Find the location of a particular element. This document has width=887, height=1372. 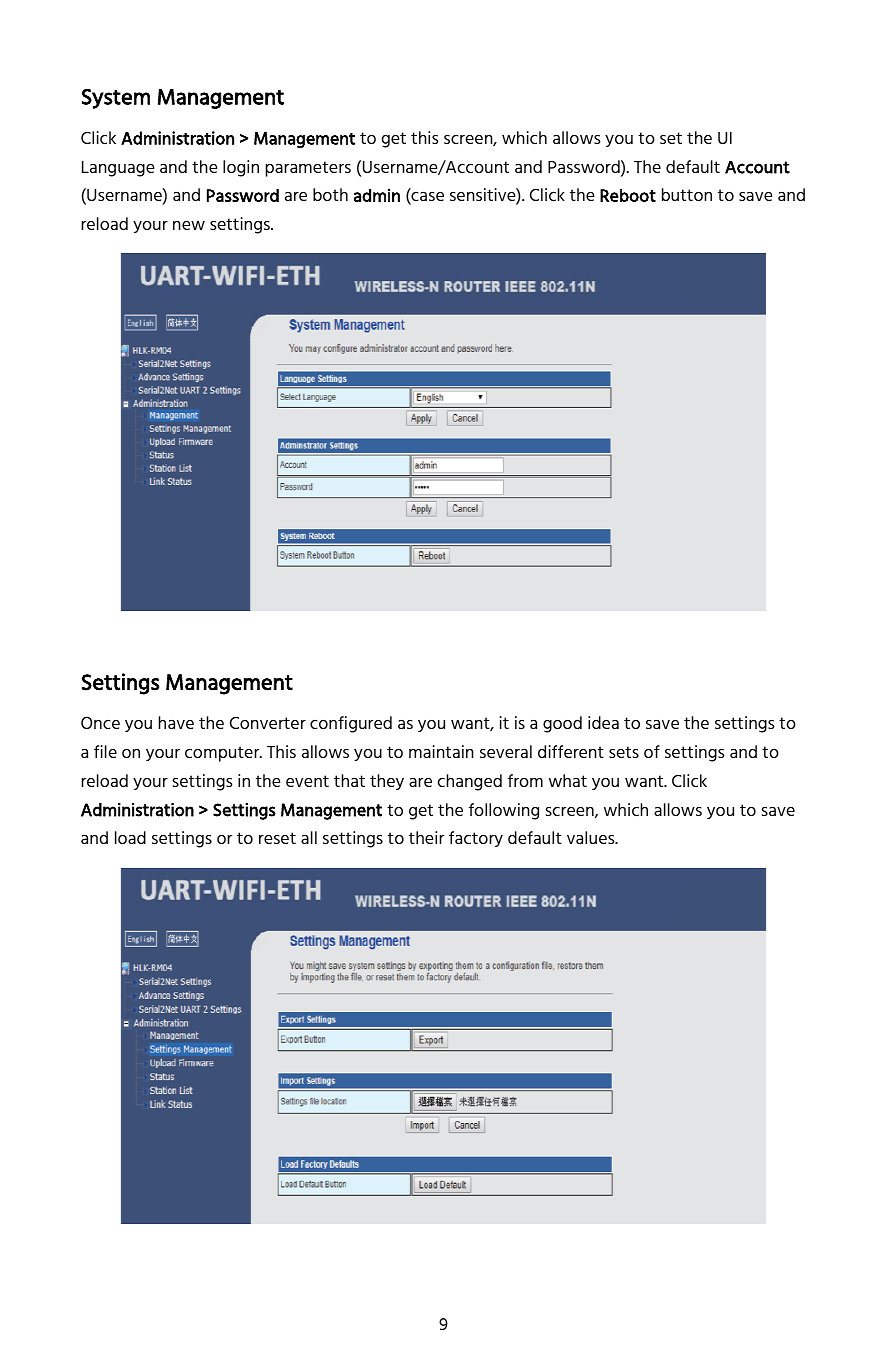

new is located at coordinates (189, 225).
